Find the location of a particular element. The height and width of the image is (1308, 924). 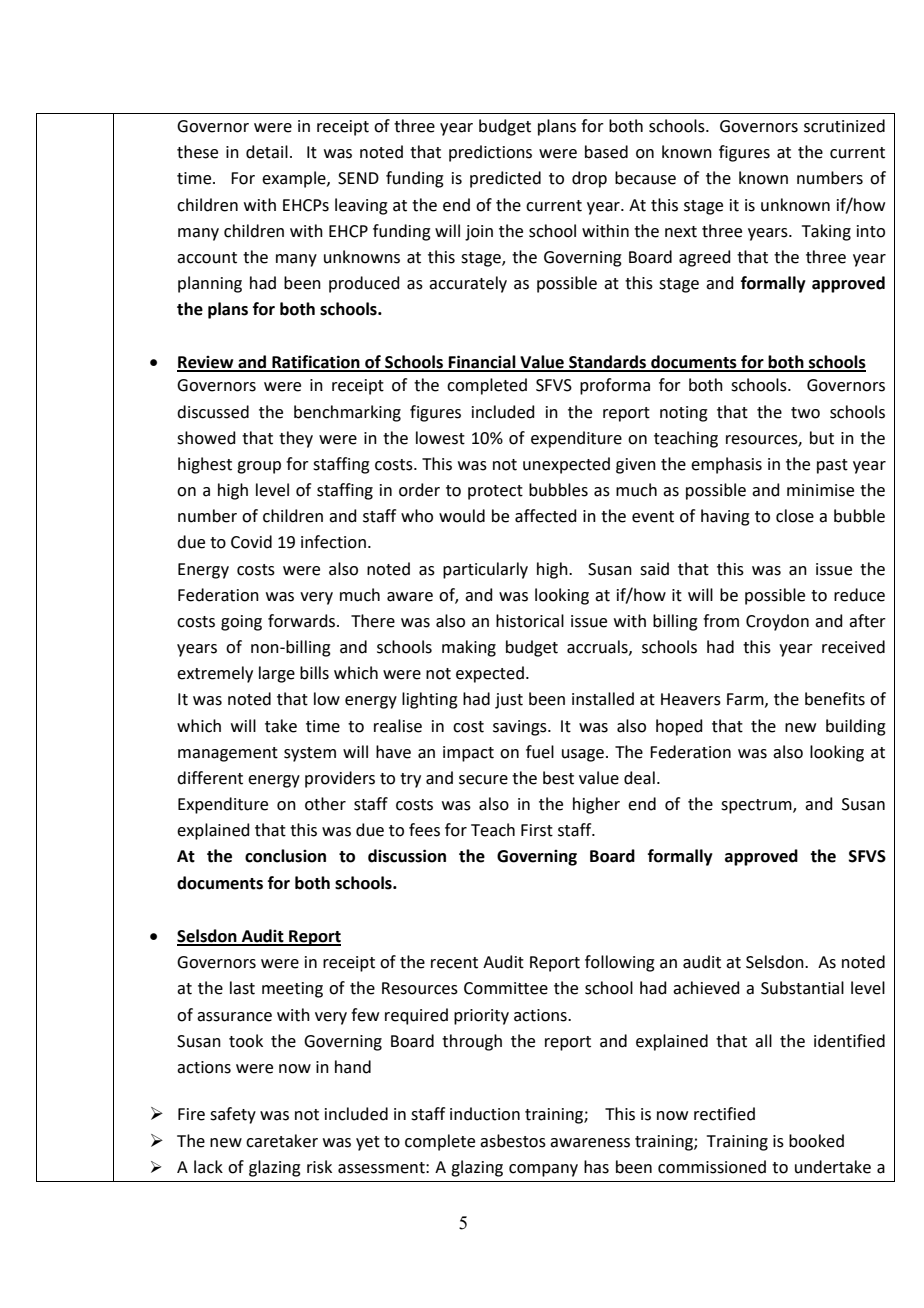

historical is located at coordinates (530, 621).
